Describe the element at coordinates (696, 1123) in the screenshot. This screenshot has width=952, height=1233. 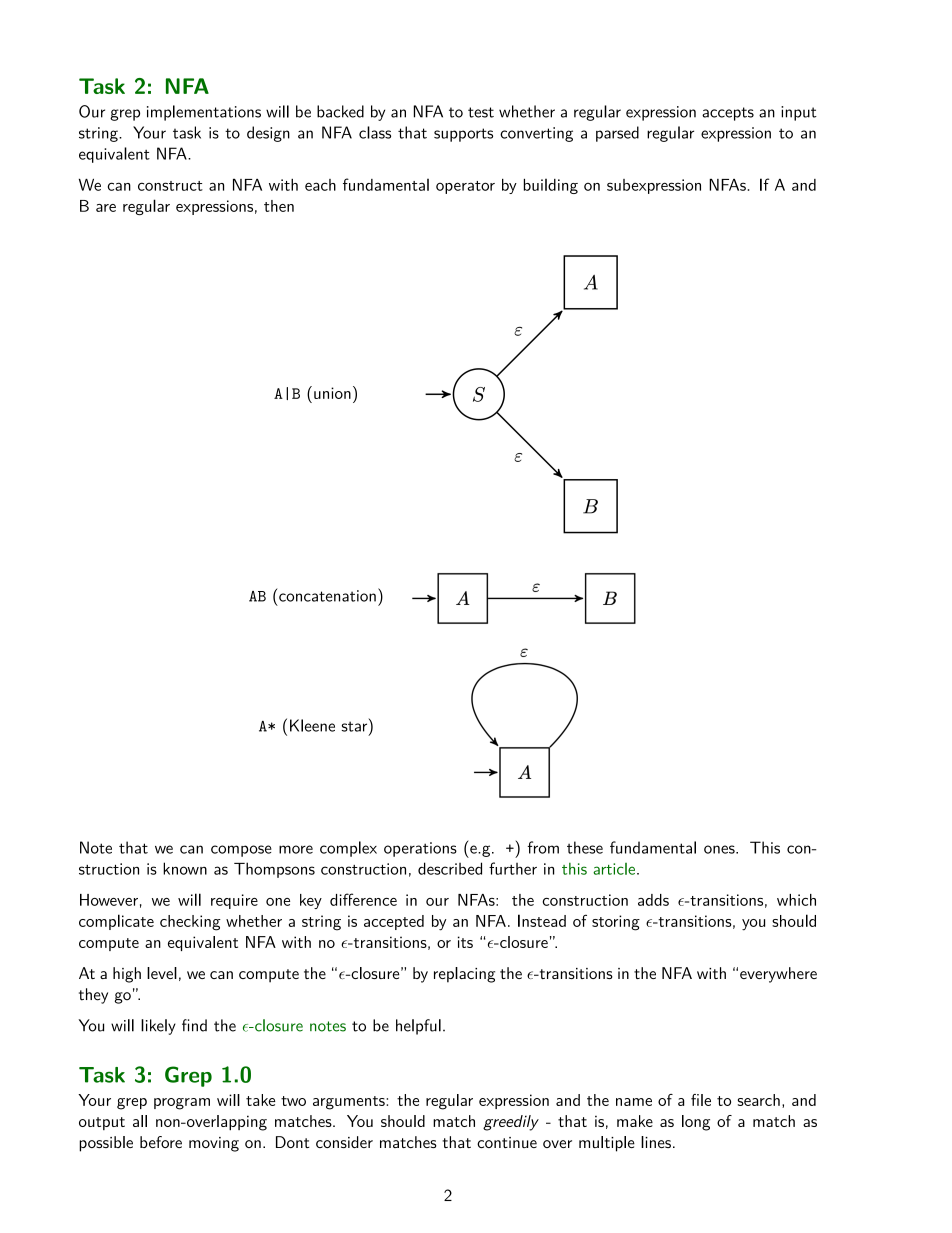
I see `long` at that location.
